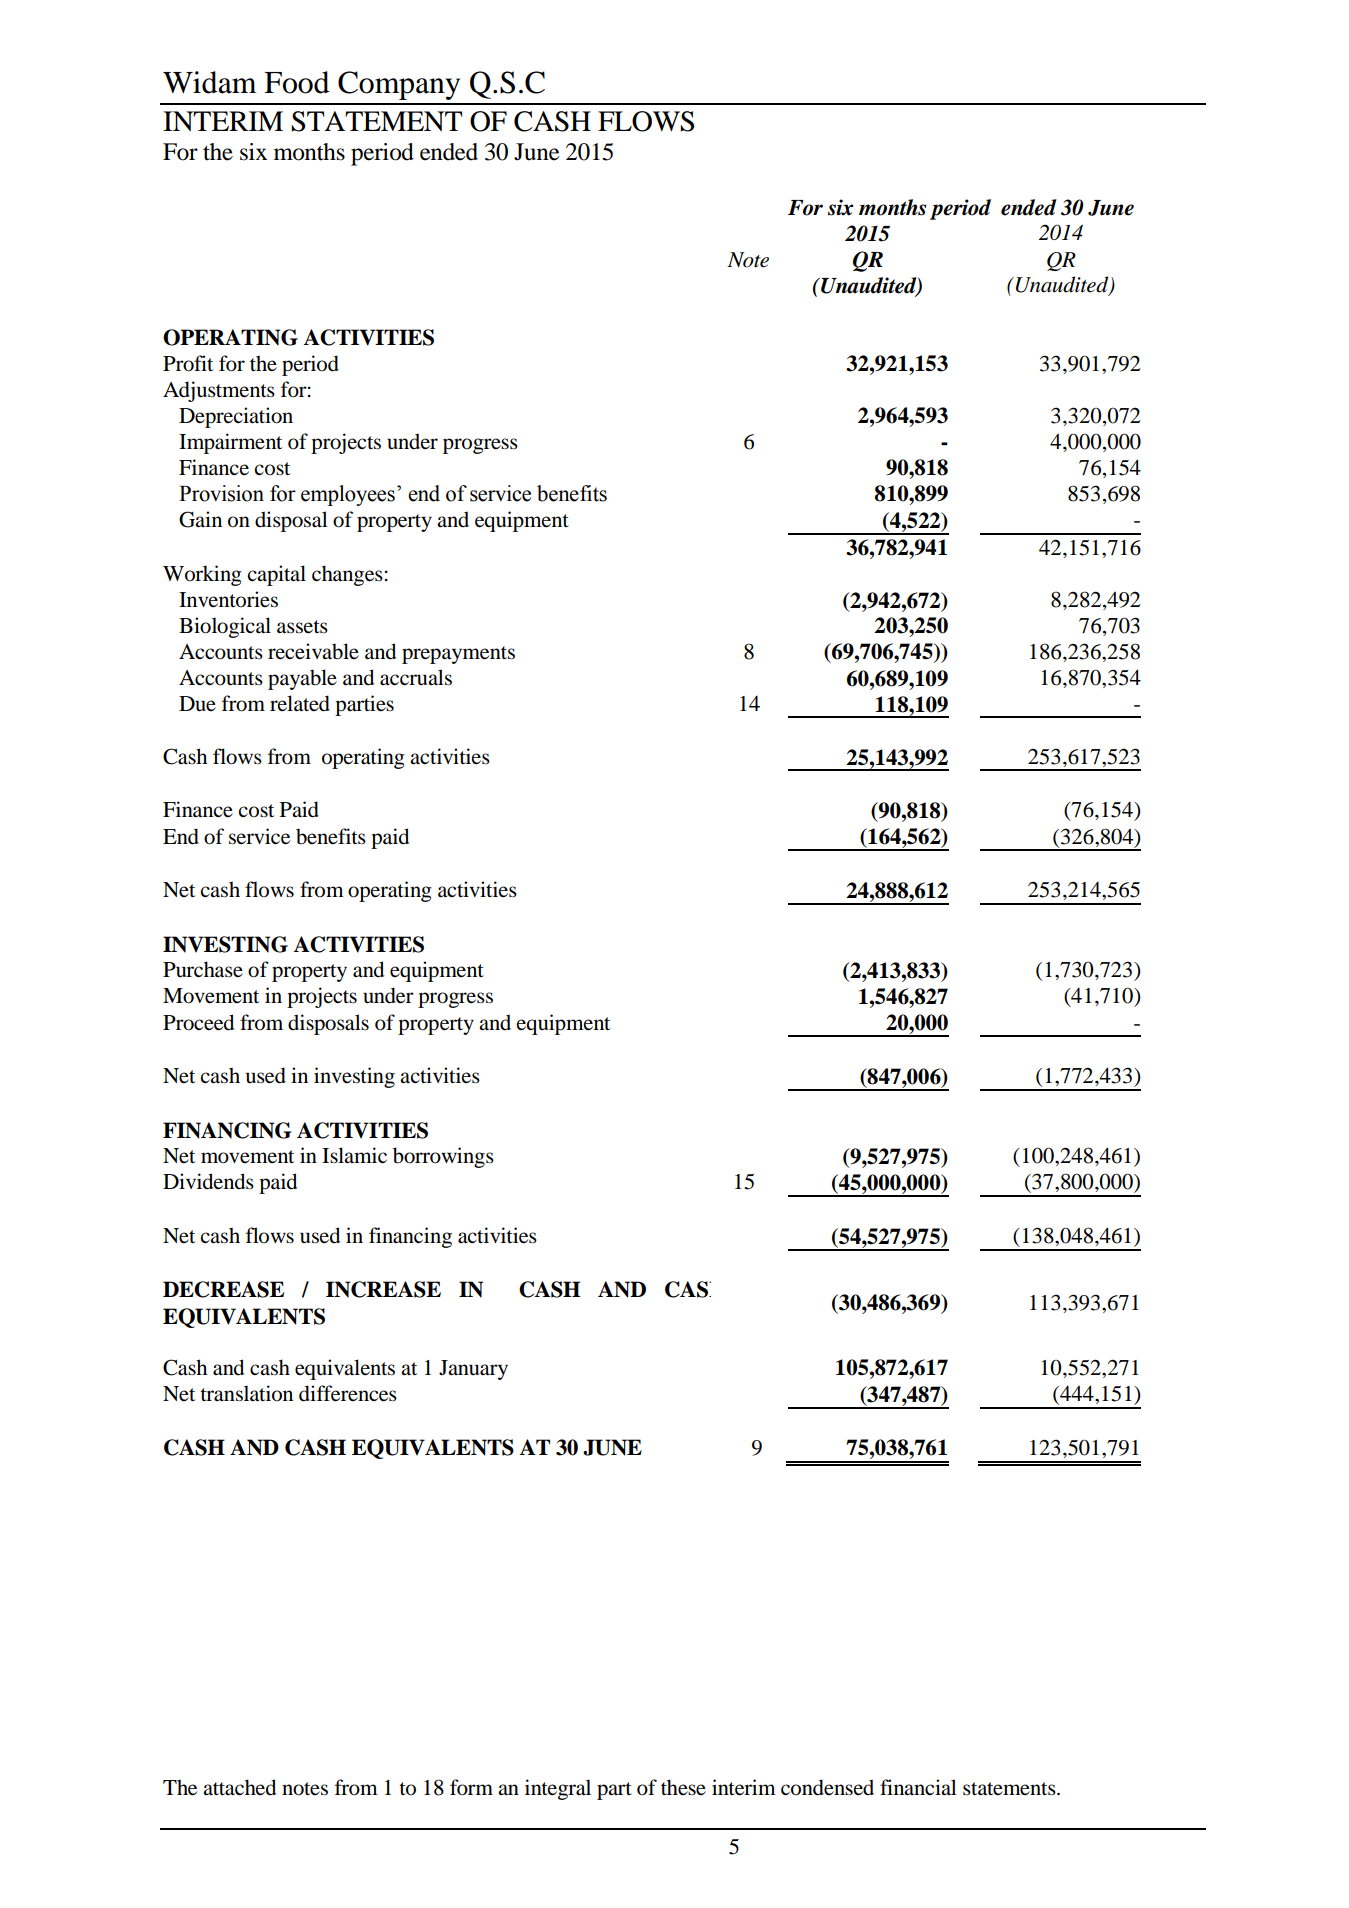 The height and width of the screenshot is (1908, 1349). What do you see at coordinates (239, 1787) in the screenshot?
I see `attached` at bounding box center [239, 1787].
